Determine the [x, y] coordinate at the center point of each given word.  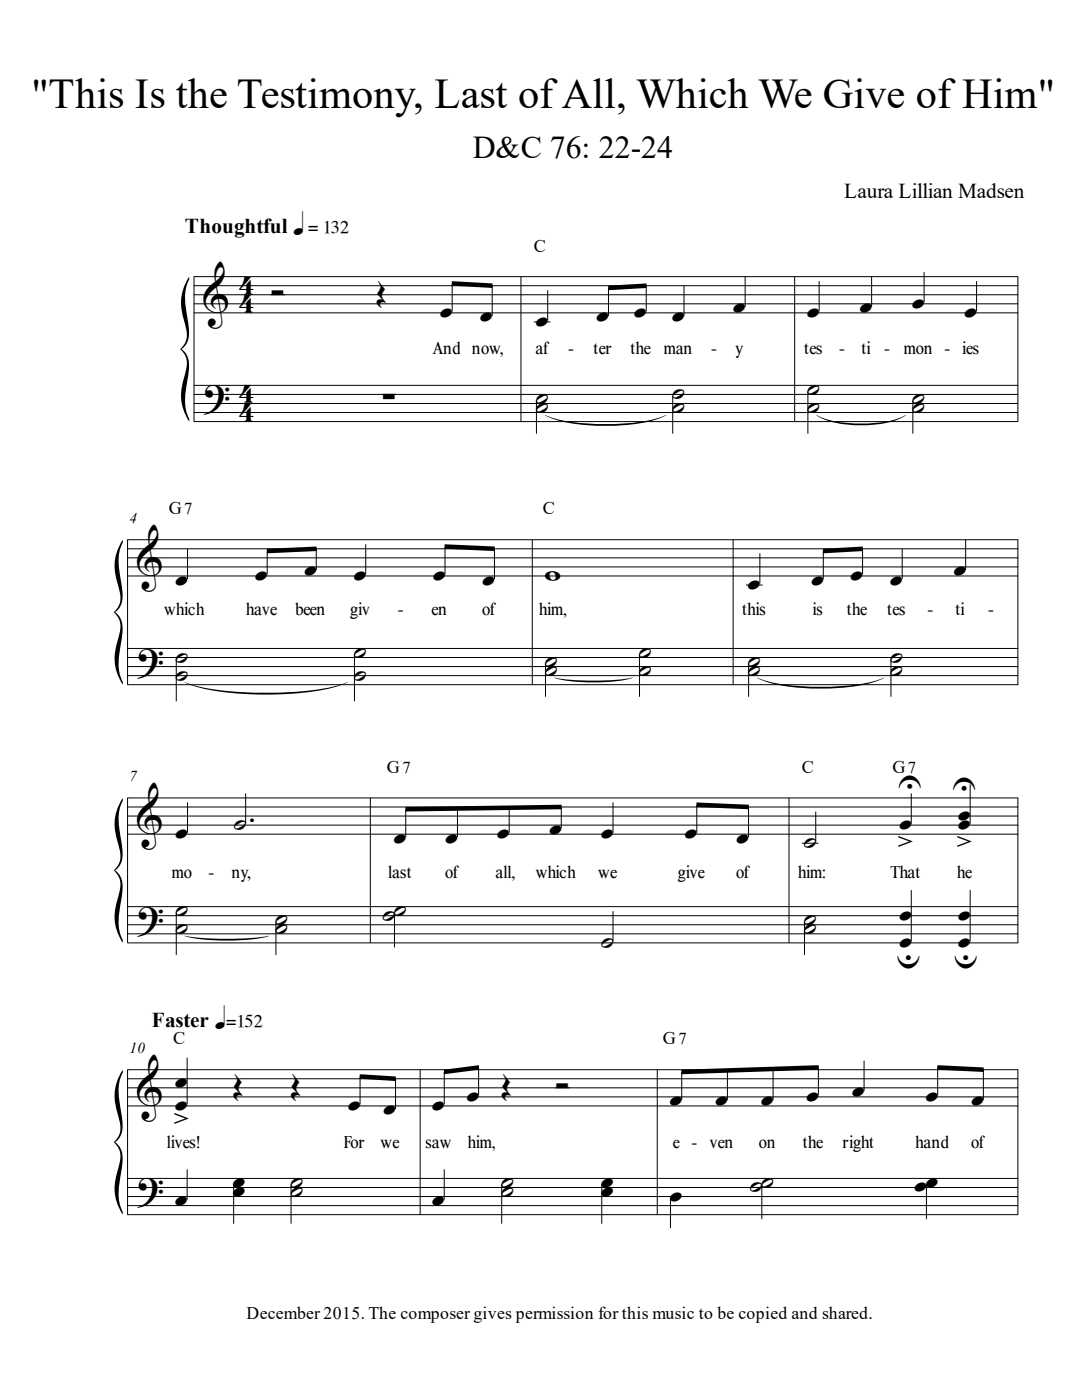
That [905, 872]
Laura [868, 190]
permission [554, 1314]
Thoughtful [236, 228]
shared [846, 1312]
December [283, 1312]
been [310, 609]
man [678, 350]
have [261, 609]
